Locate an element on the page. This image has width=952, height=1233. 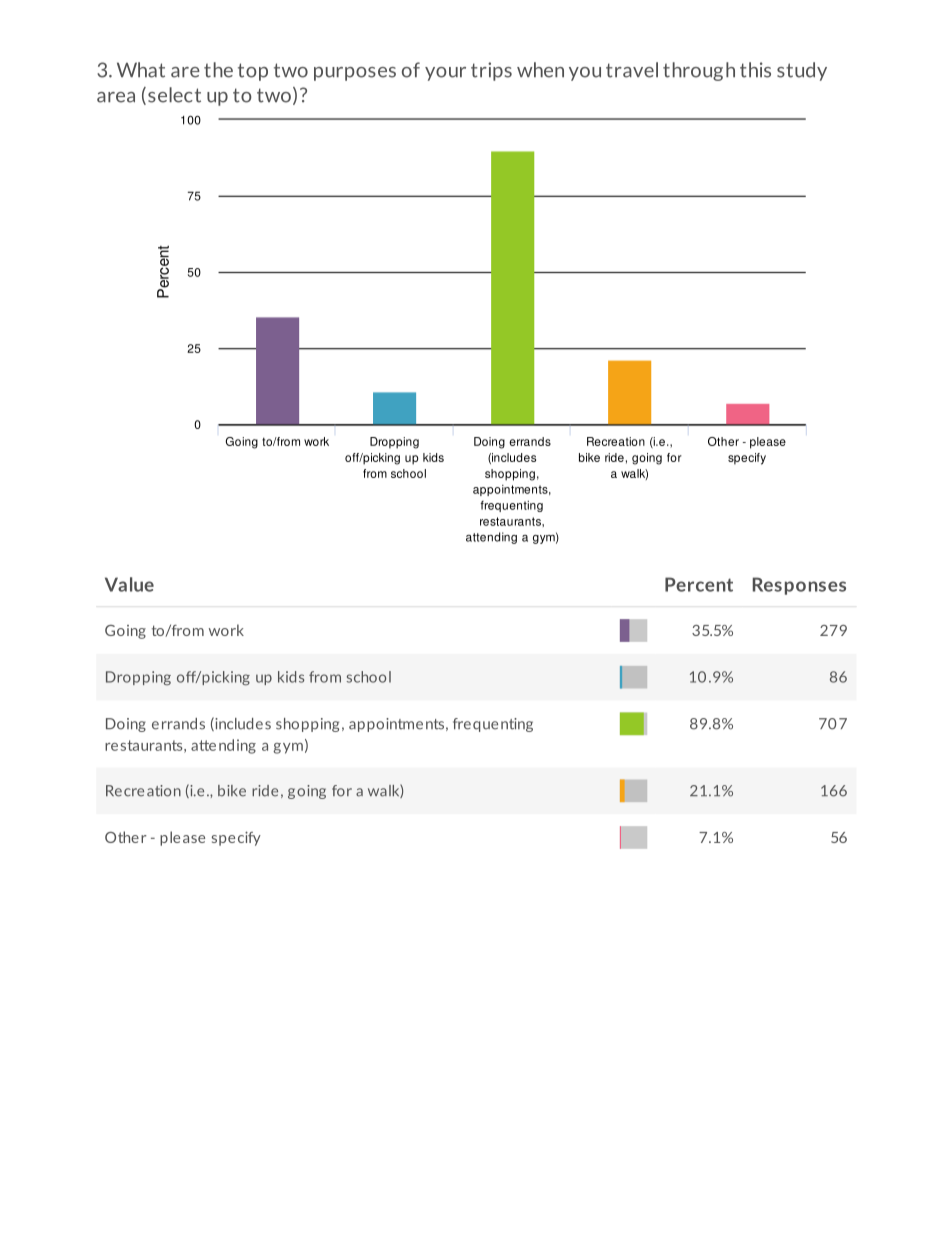
top is located at coordinates (253, 72).
